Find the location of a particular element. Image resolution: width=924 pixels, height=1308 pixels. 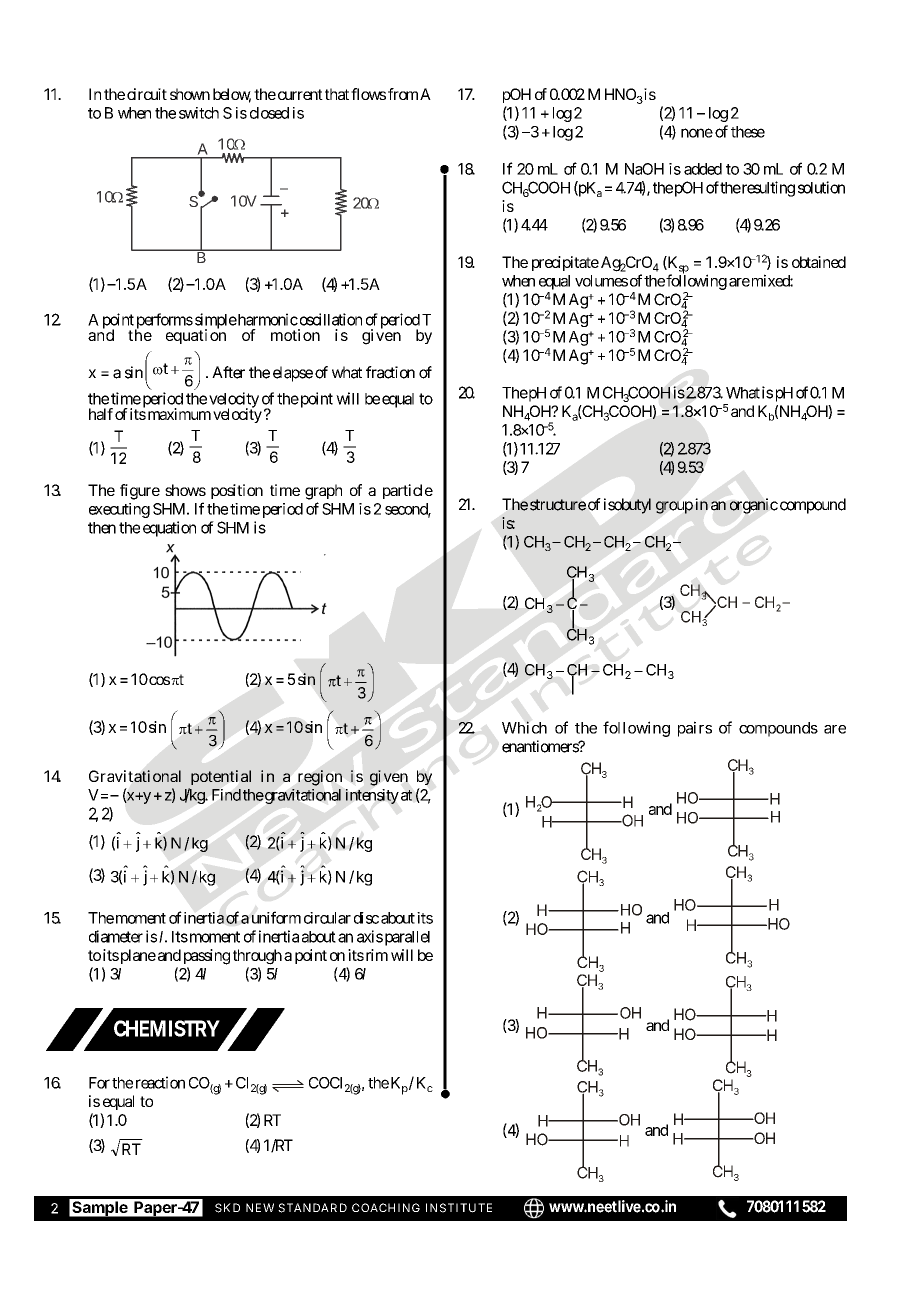

group is located at coordinates (674, 507).
